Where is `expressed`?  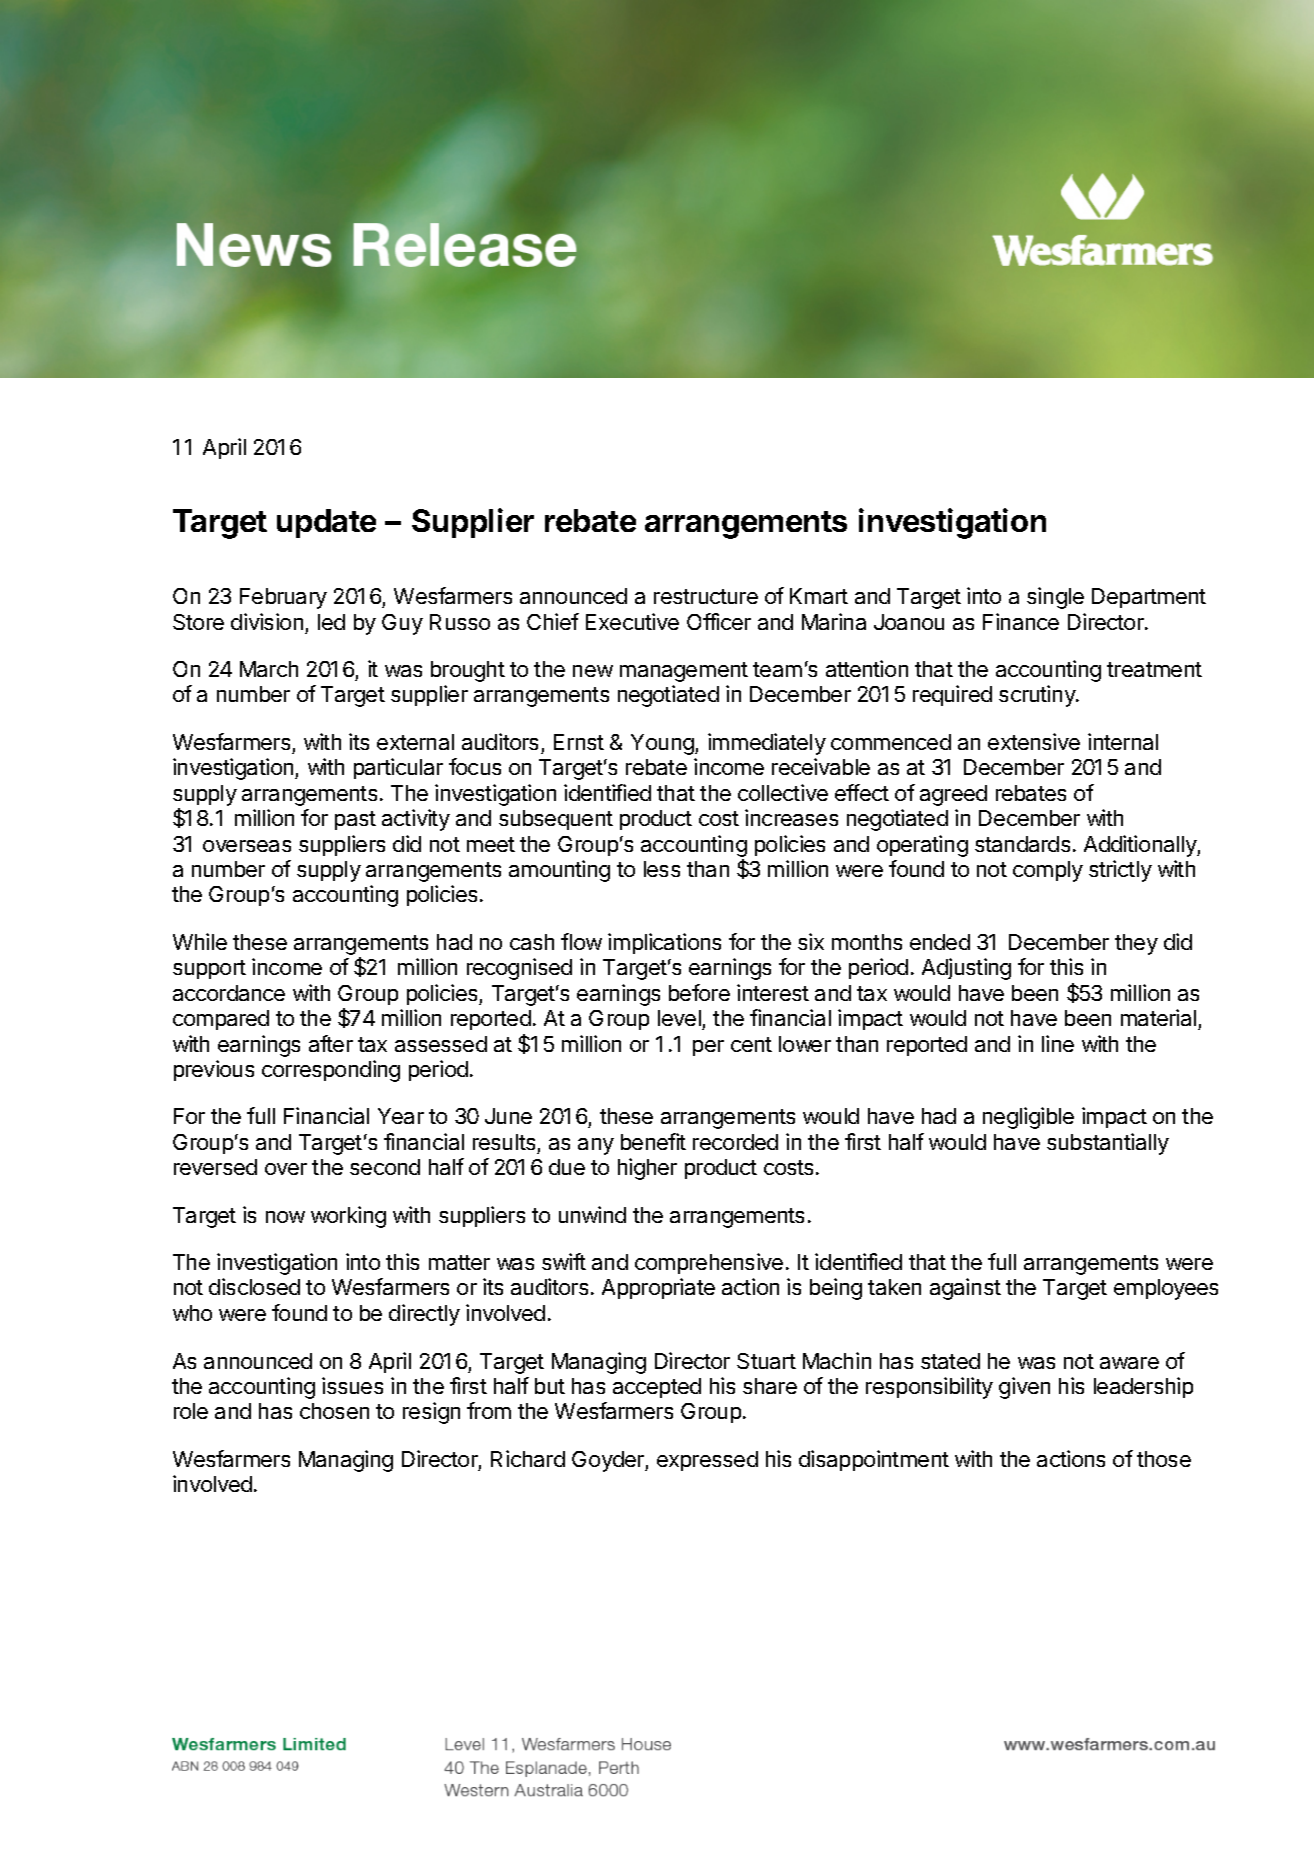 expressed is located at coordinates (707, 1461).
